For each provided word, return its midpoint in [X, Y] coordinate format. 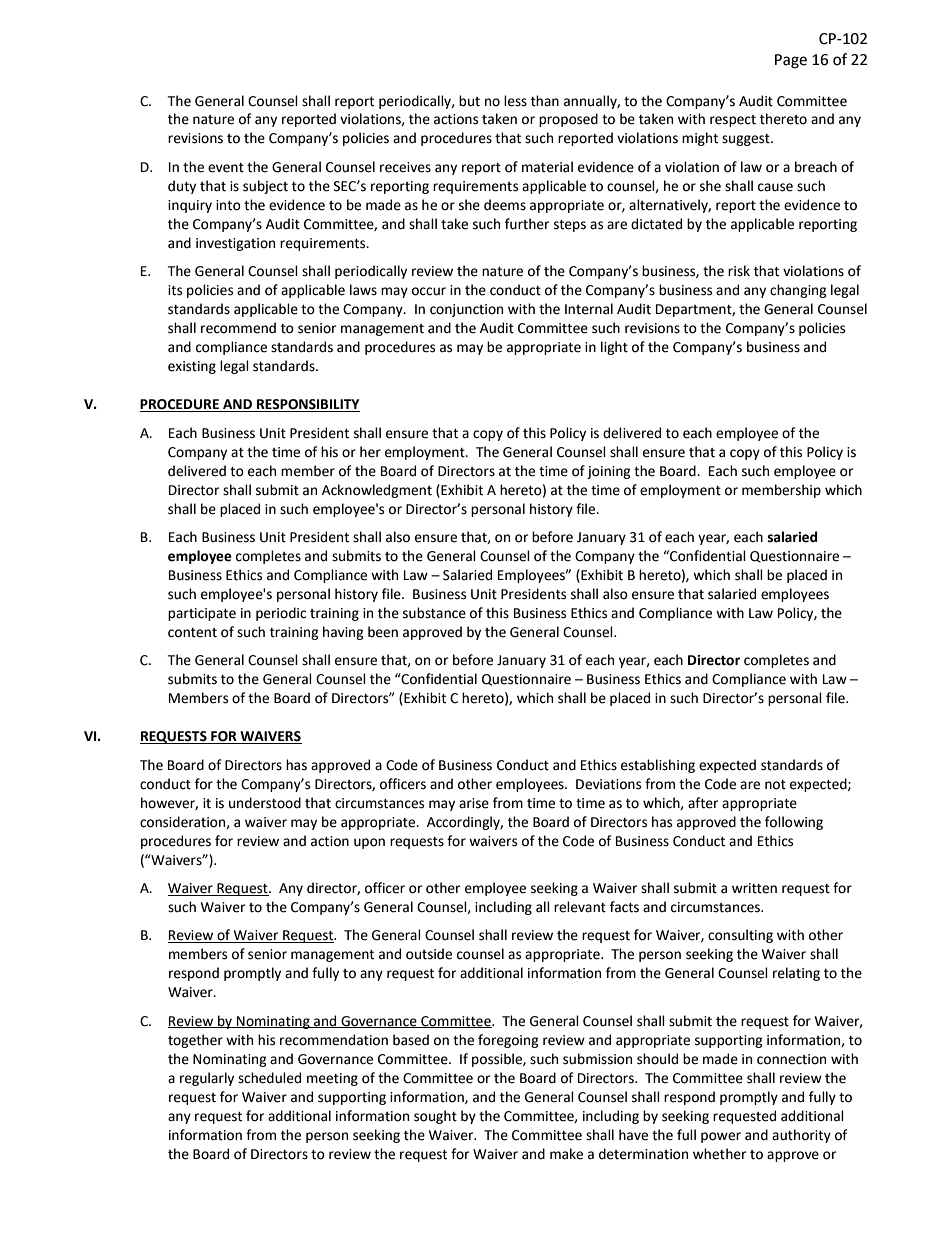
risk [739, 271]
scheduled [269, 1078]
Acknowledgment [377, 491]
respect [733, 121]
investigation [235, 244]
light [614, 348]
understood [265, 803]
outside [429, 954]
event [226, 168]
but [469, 101]
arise [474, 803]
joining [609, 472]
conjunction [466, 310]
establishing [658, 766]
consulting [740, 936]
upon [369, 843]
